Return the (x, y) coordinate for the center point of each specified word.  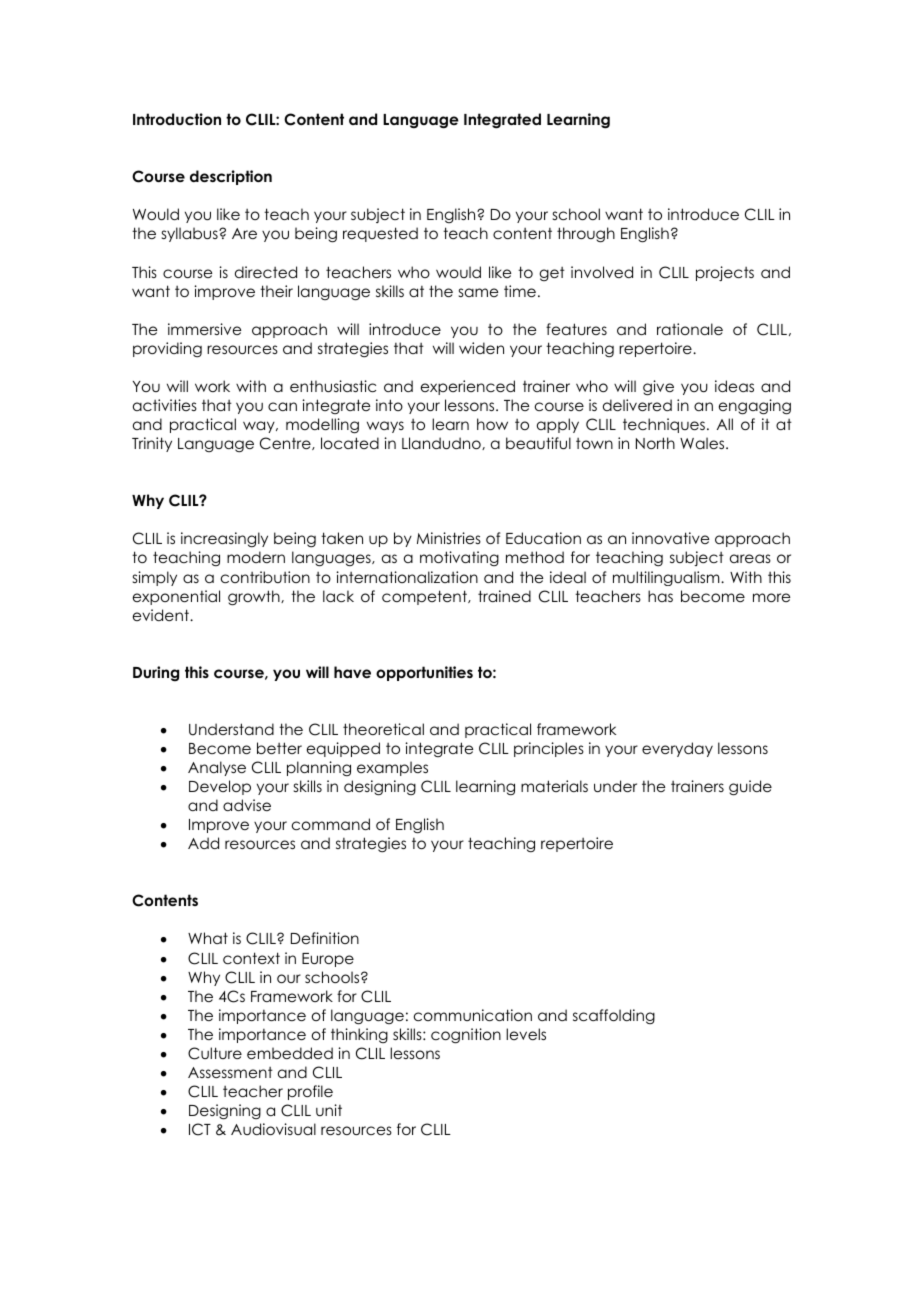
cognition (466, 1036)
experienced (468, 387)
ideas (734, 386)
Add (203, 843)
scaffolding (614, 1016)
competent (425, 597)
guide (750, 788)
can (282, 406)
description (231, 177)
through (586, 235)
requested (380, 234)
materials (554, 786)
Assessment (230, 1072)
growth (255, 598)
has (660, 596)
